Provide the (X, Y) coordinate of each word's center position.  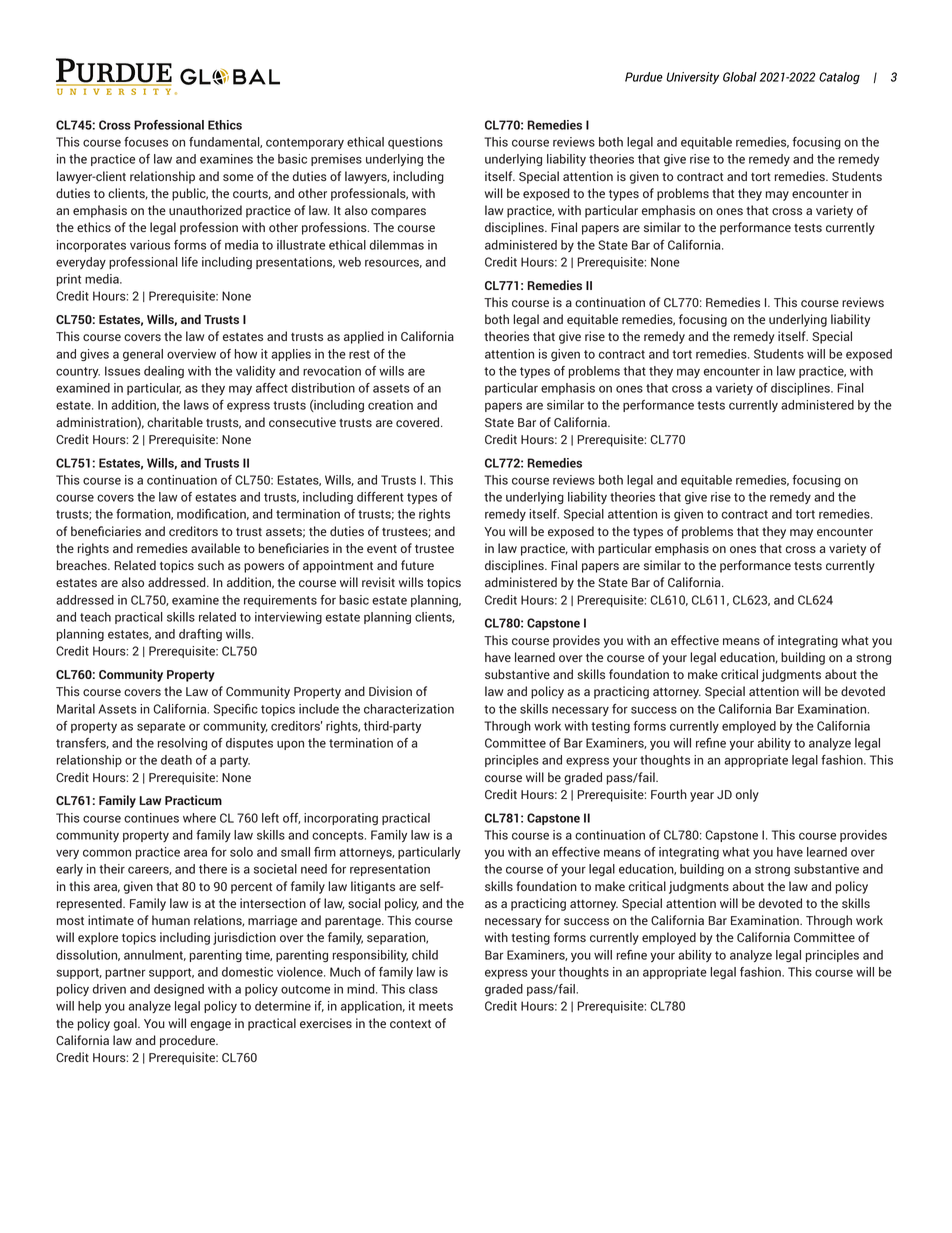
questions (415, 143)
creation (390, 405)
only (747, 795)
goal (126, 1024)
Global (740, 77)
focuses (146, 142)
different (380, 497)
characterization (409, 709)
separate (161, 727)
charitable (175, 422)
